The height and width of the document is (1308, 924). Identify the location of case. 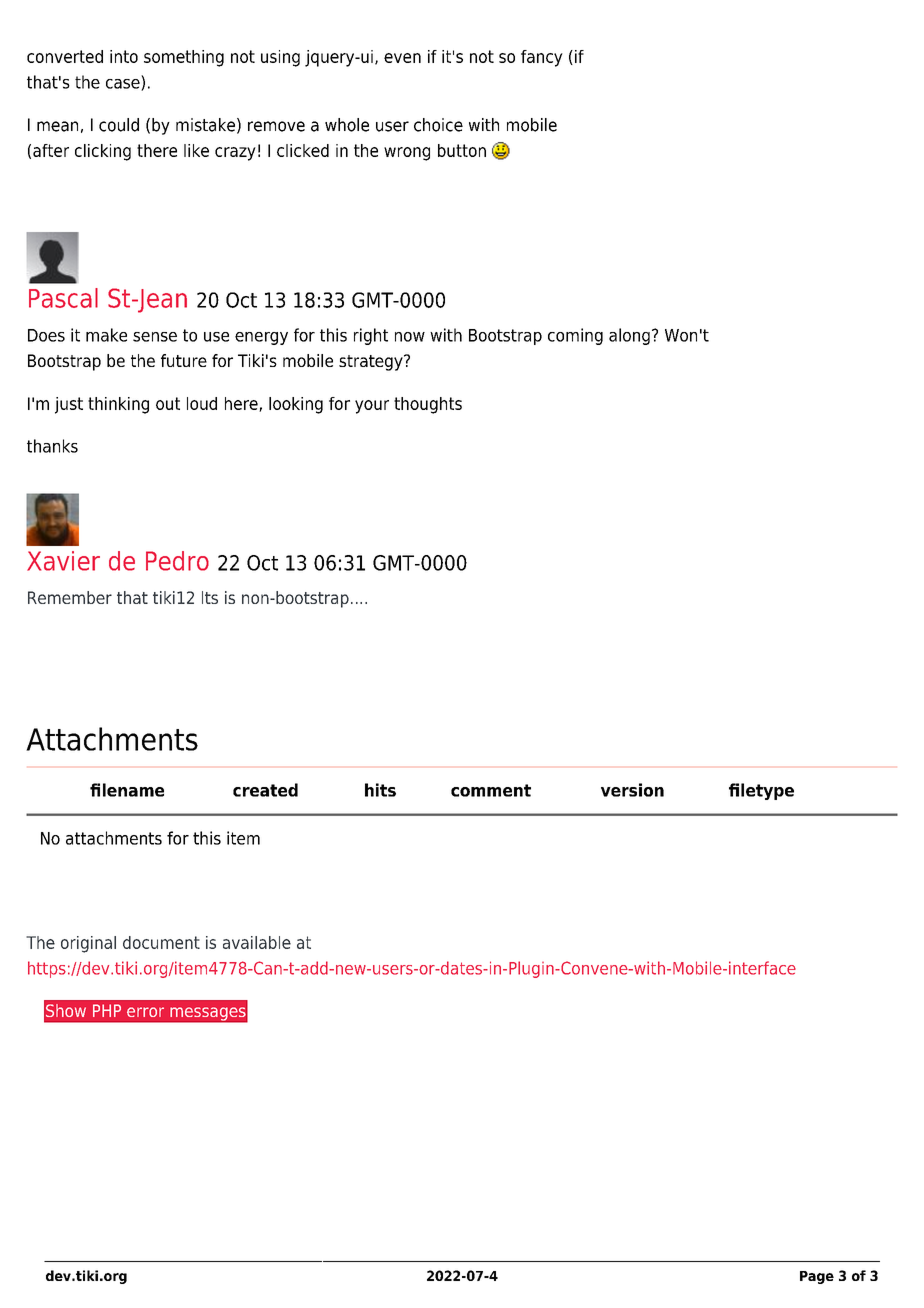
(124, 85).
